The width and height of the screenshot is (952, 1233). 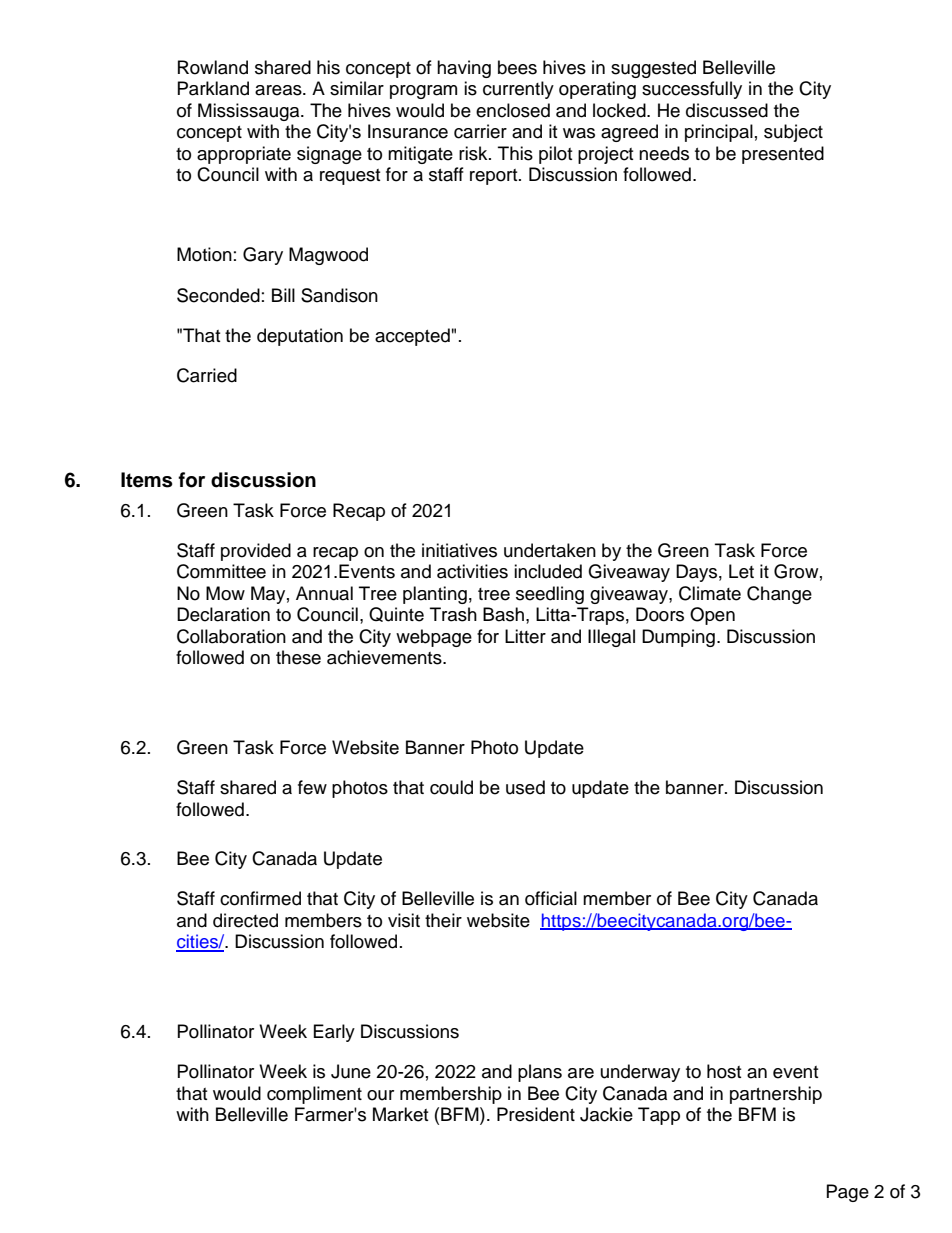 I want to click on activities, so click(x=472, y=571).
